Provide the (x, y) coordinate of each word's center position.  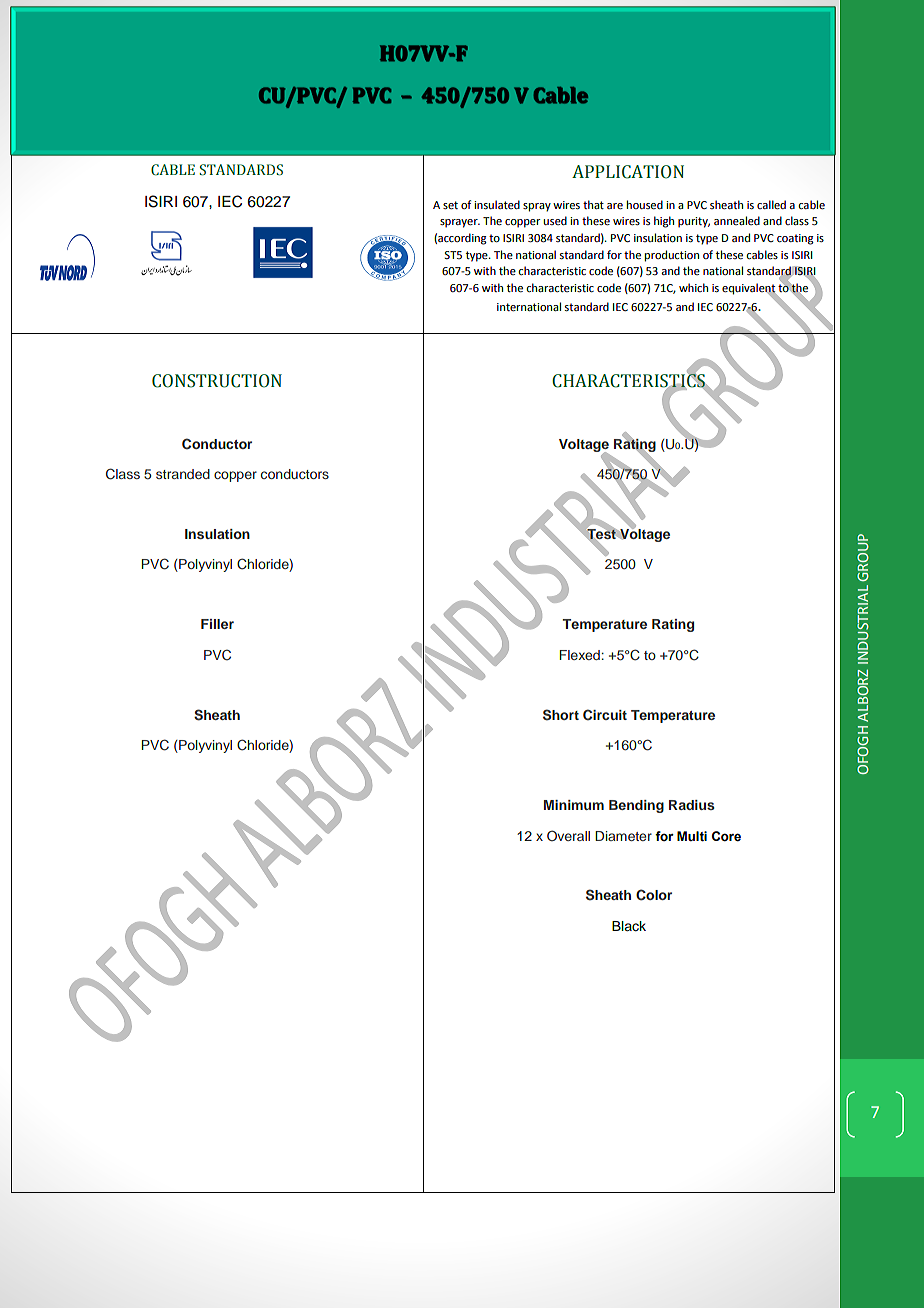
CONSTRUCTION (217, 381)
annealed (737, 220)
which (693, 287)
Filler (217, 624)
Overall (568, 835)
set (450, 205)
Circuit (605, 715)
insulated (497, 204)
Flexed (580, 655)
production (672, 256)
